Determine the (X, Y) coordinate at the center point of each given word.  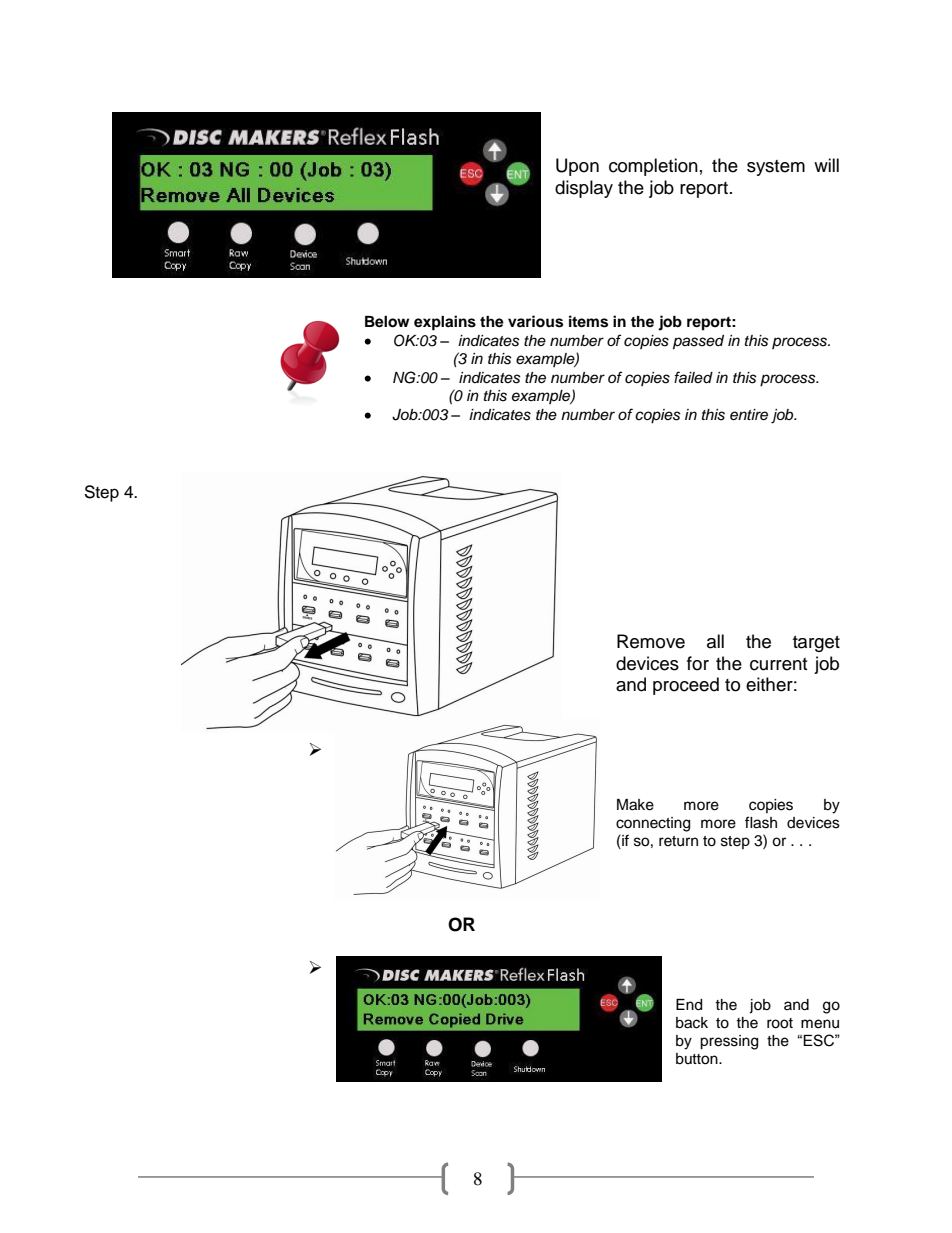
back (692, 1023)
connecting (653, 824)
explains (445, 323)
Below (387, 322)
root (780, 1023)
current (778, 664)
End (689, 1005)
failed (693, 377)
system (776, 168)
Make (635, 805)
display (584, 189)
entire (749, 415)
